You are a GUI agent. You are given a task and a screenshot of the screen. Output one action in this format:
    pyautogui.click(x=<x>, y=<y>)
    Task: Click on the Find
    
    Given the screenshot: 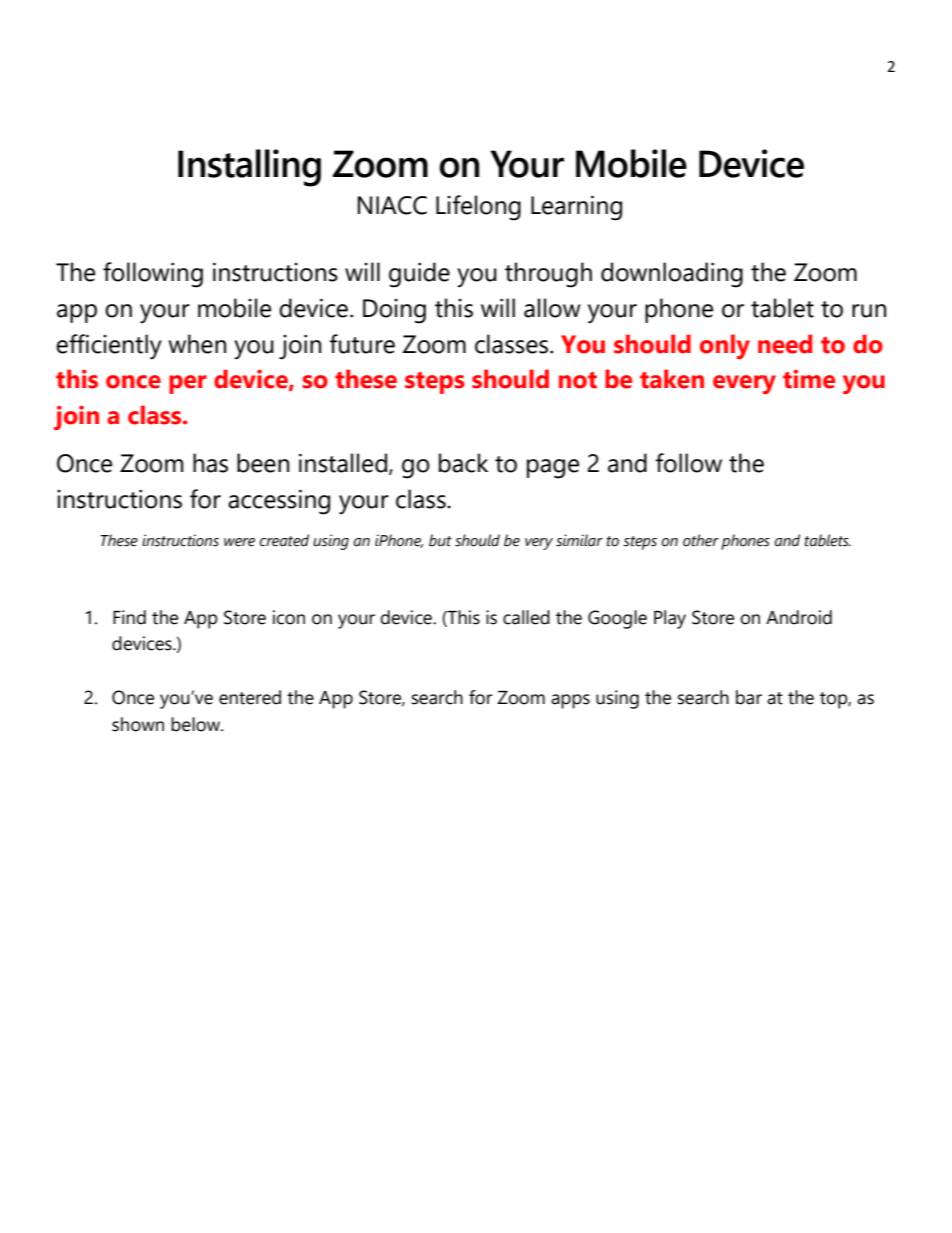 What is the action you would take?
    pyautogui.click(x=129, y=617)
